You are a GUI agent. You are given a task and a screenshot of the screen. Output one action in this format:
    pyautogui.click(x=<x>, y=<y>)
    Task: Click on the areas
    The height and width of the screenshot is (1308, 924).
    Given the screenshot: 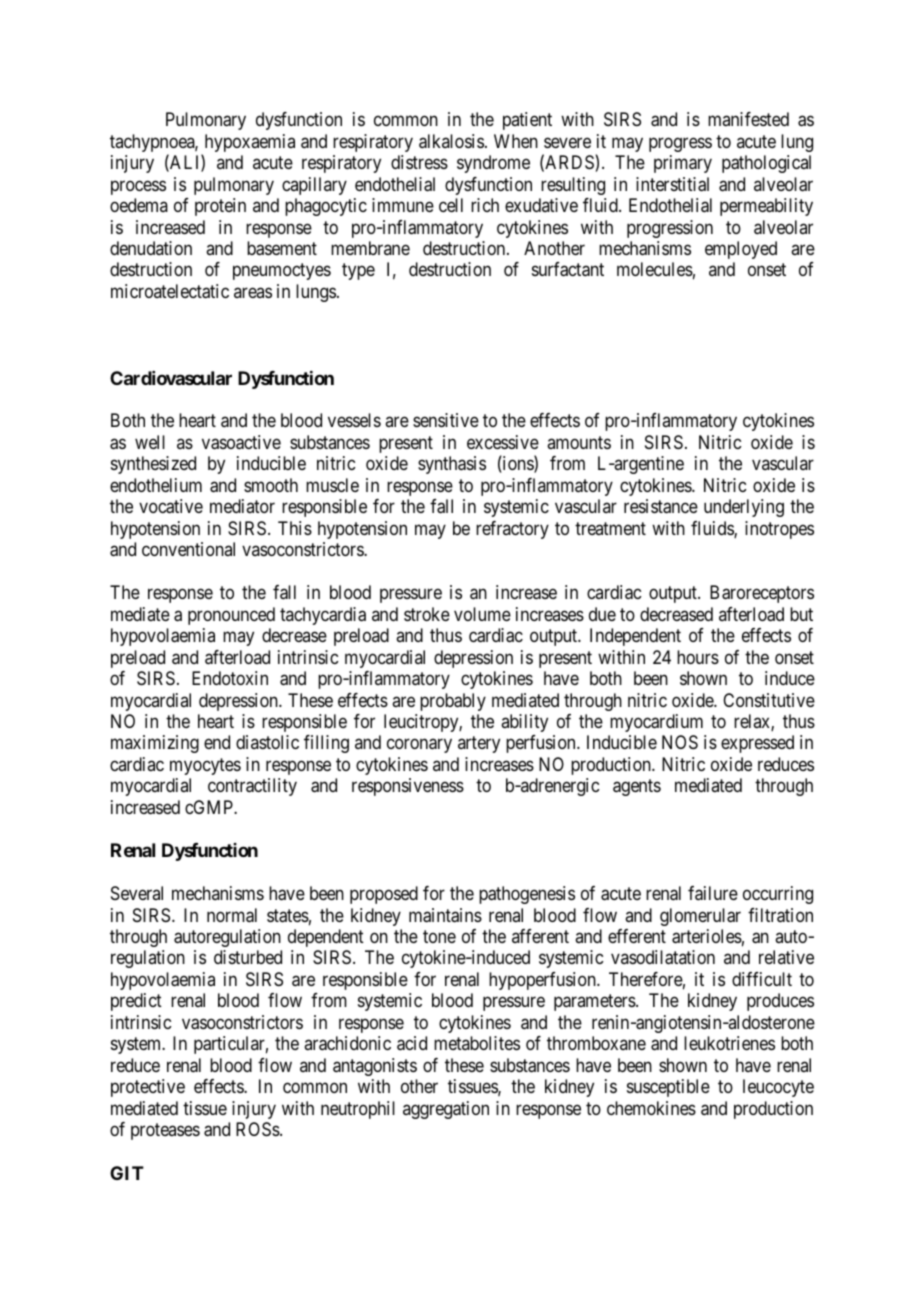 What is the action you would take?
    pyautogui.click(x=253, y=292)
